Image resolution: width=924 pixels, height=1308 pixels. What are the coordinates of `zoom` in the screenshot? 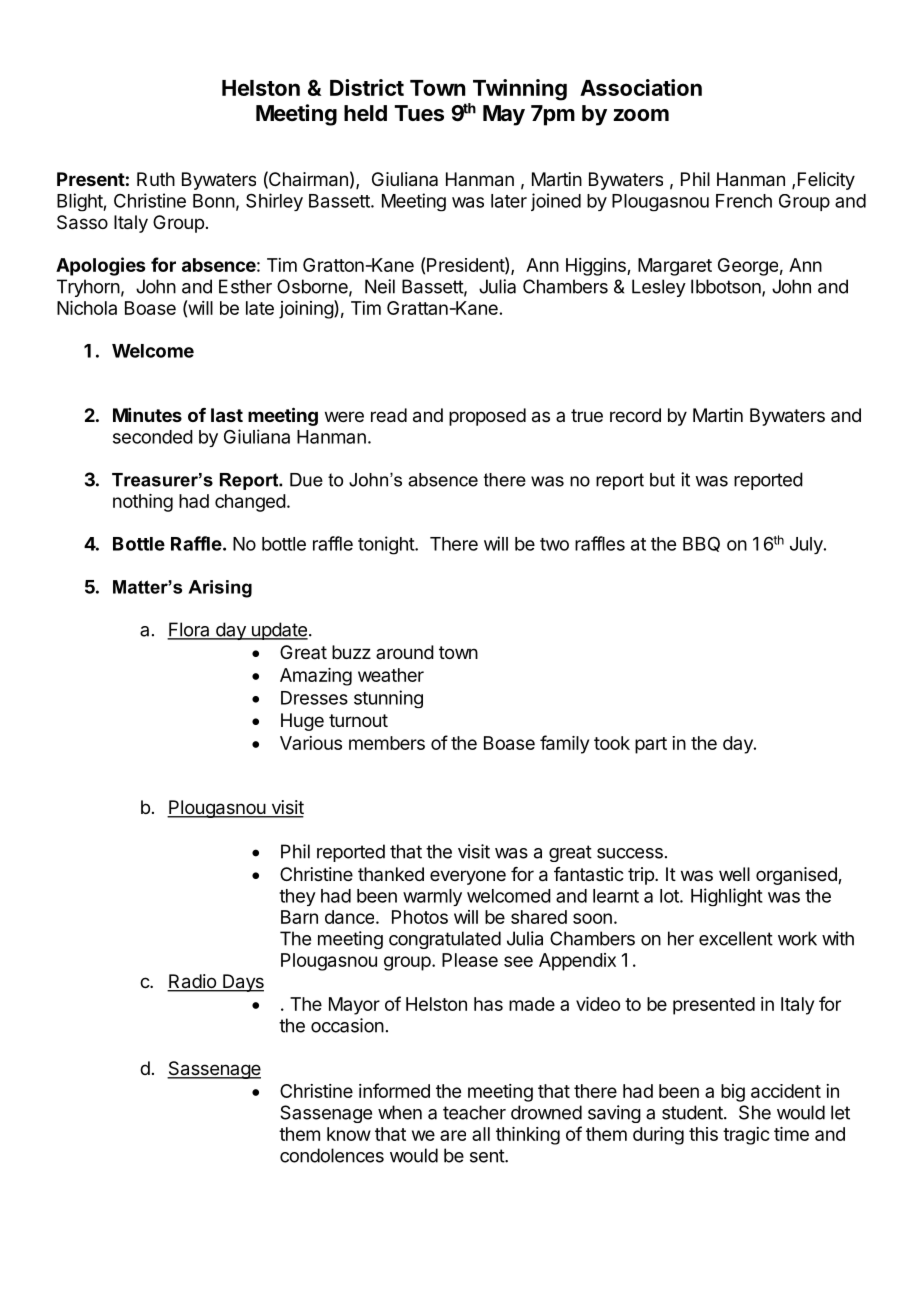 It's located at (641, 115).
